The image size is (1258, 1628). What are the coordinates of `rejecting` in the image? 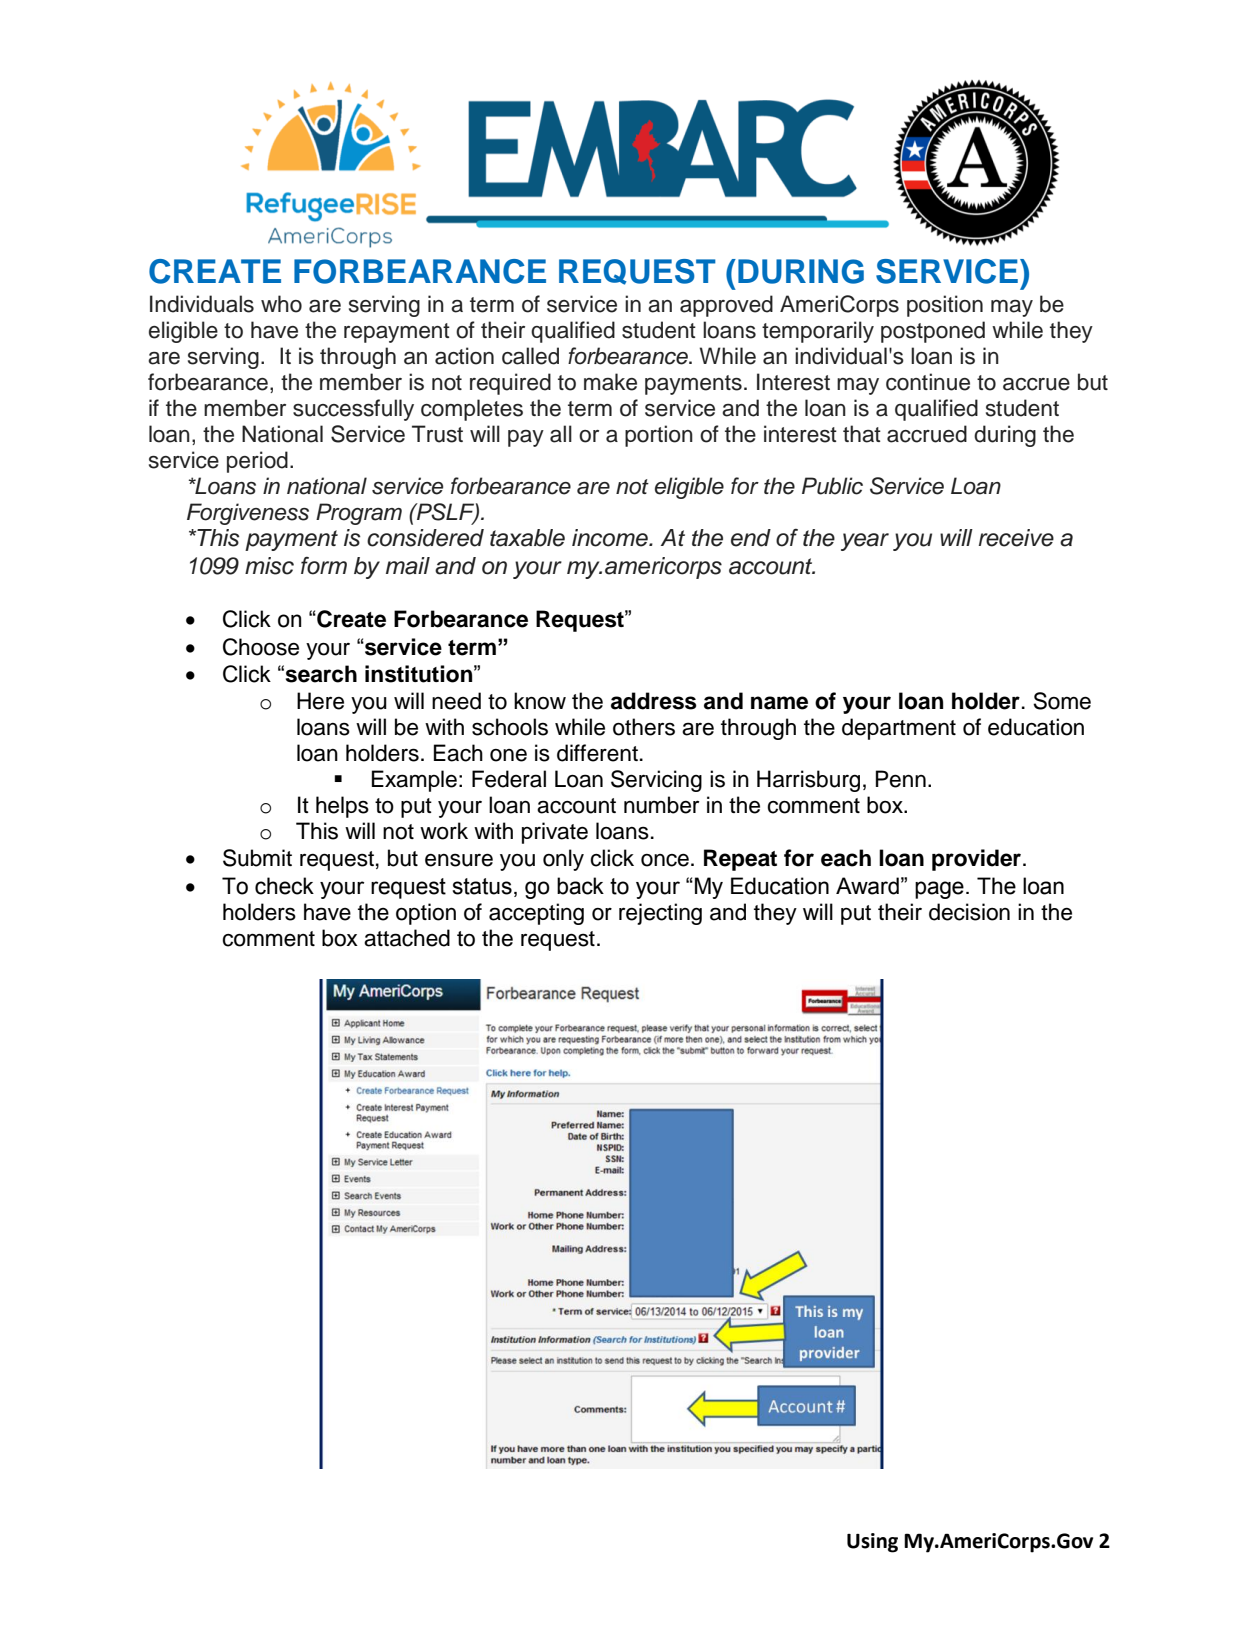 It's located at (660, 914).
